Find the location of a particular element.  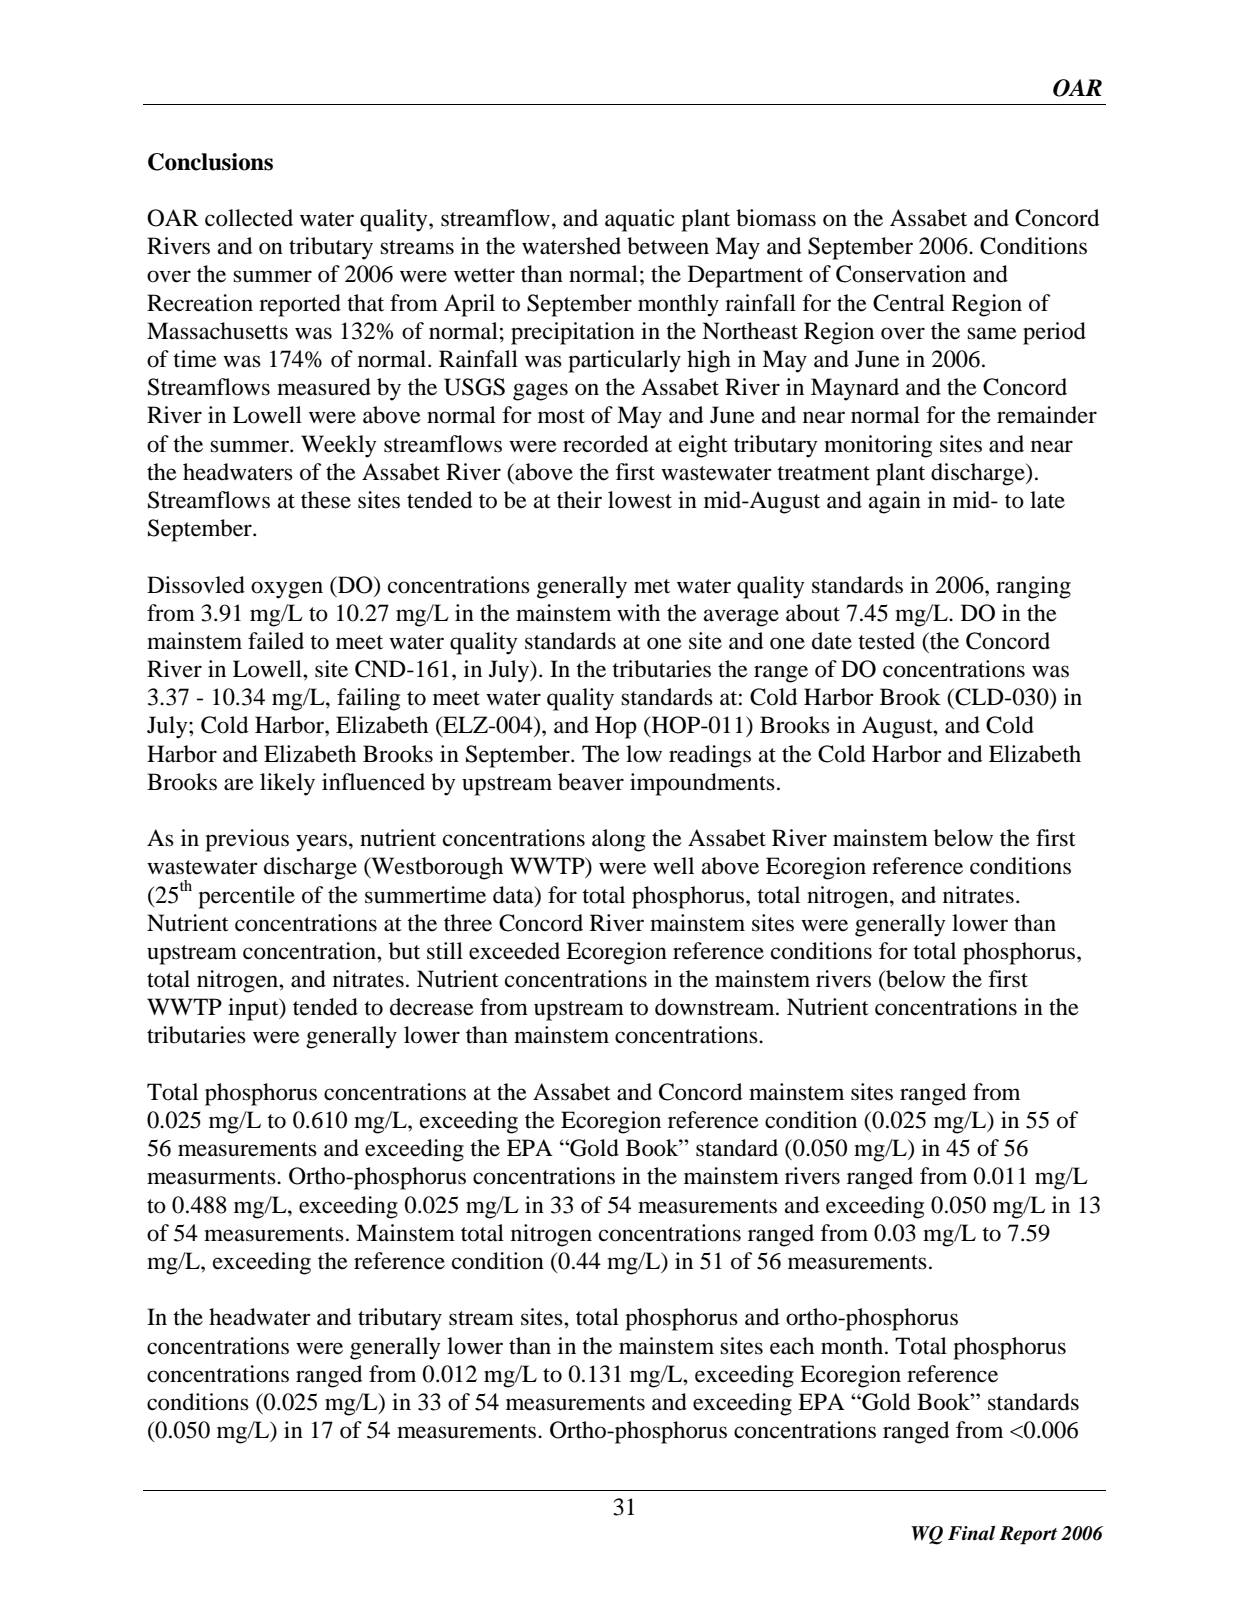

collected is located at coordinates (249, 218).
